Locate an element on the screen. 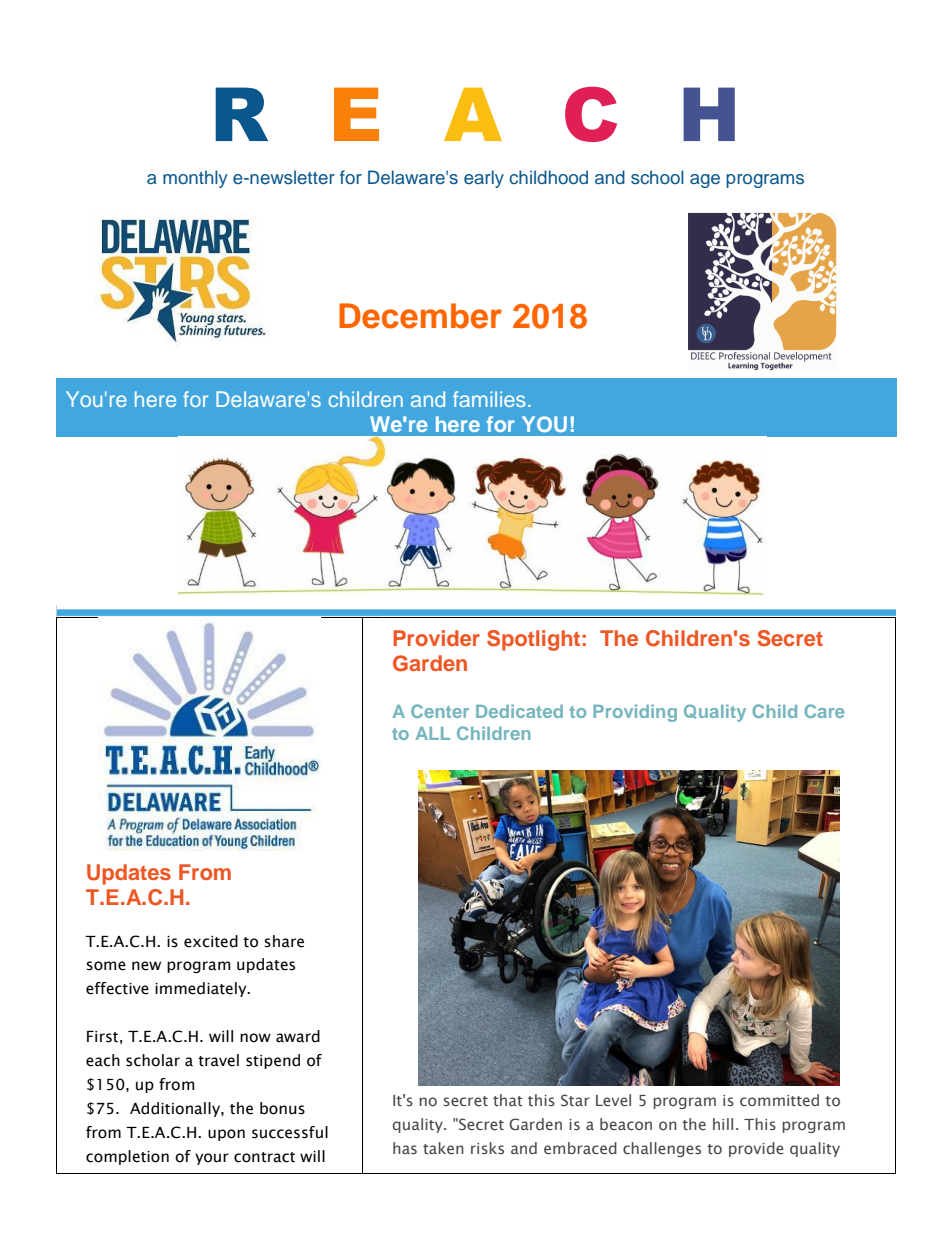 The image size is (952, 1233). Center is located at coordinates (440, 711).
